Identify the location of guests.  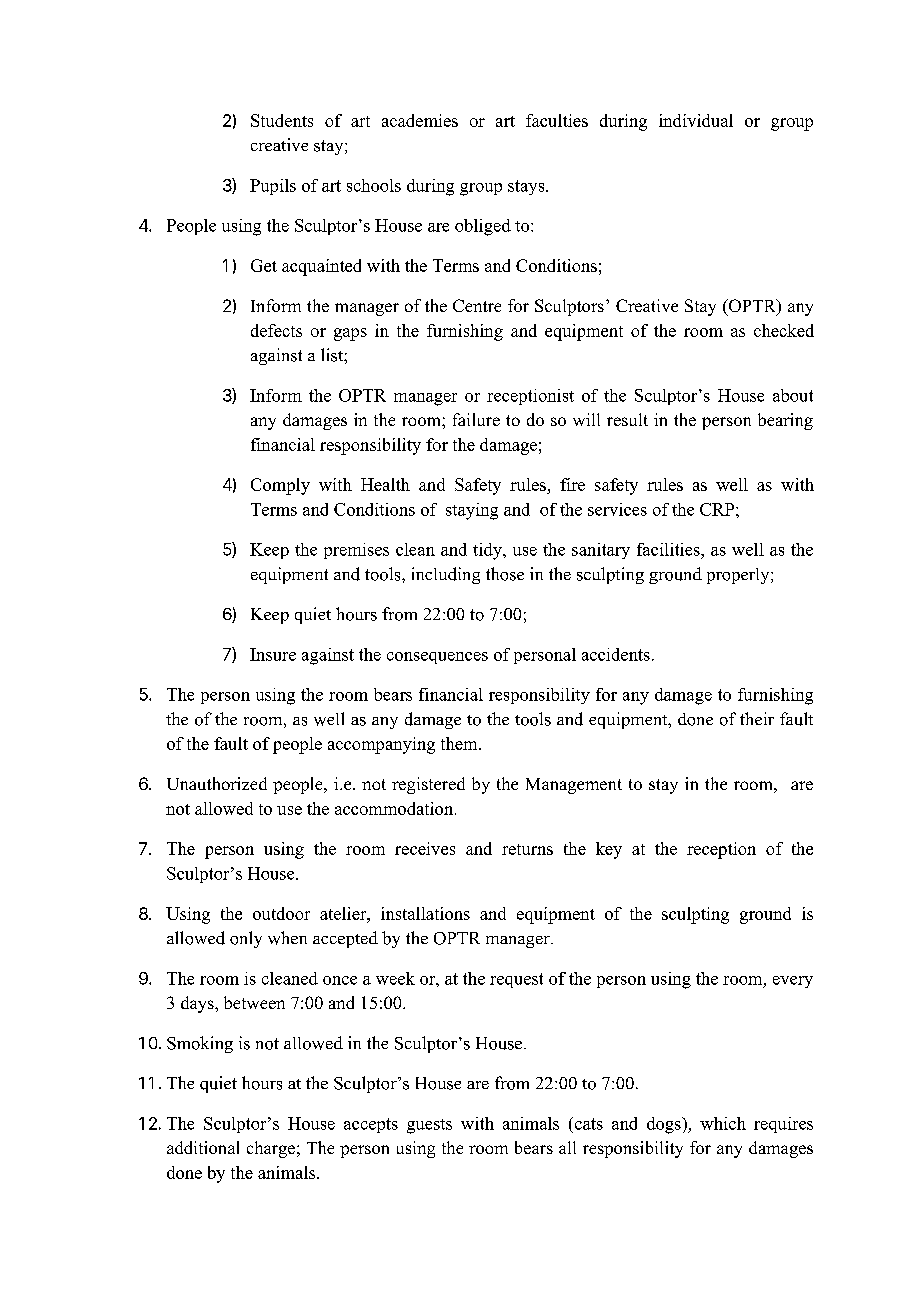
(429, 1126).
